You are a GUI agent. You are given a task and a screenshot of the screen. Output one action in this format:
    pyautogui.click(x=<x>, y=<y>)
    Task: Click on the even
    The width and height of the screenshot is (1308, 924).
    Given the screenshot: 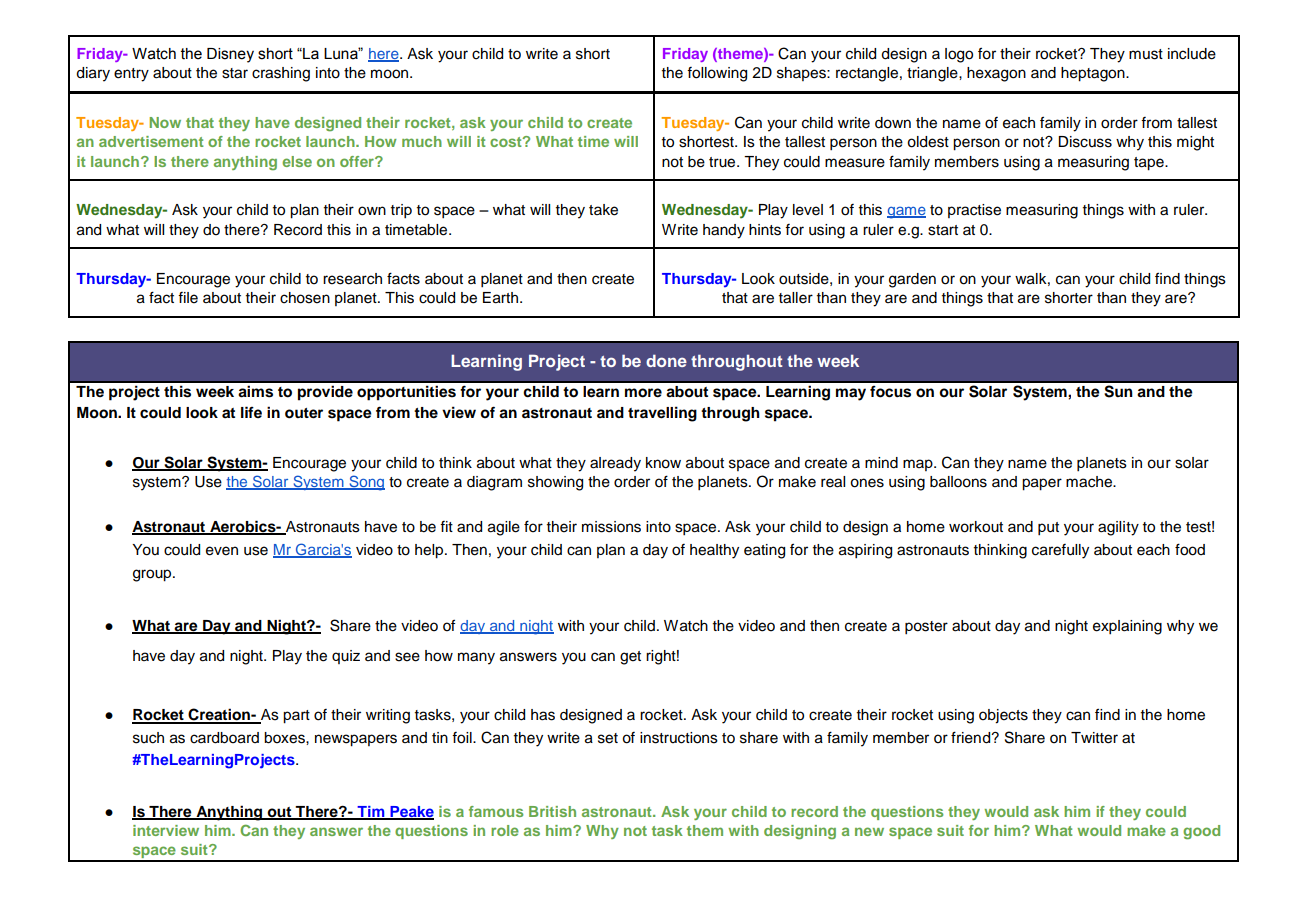 What is the action you would take?
    pyautogui.click(x=222, y=551)
